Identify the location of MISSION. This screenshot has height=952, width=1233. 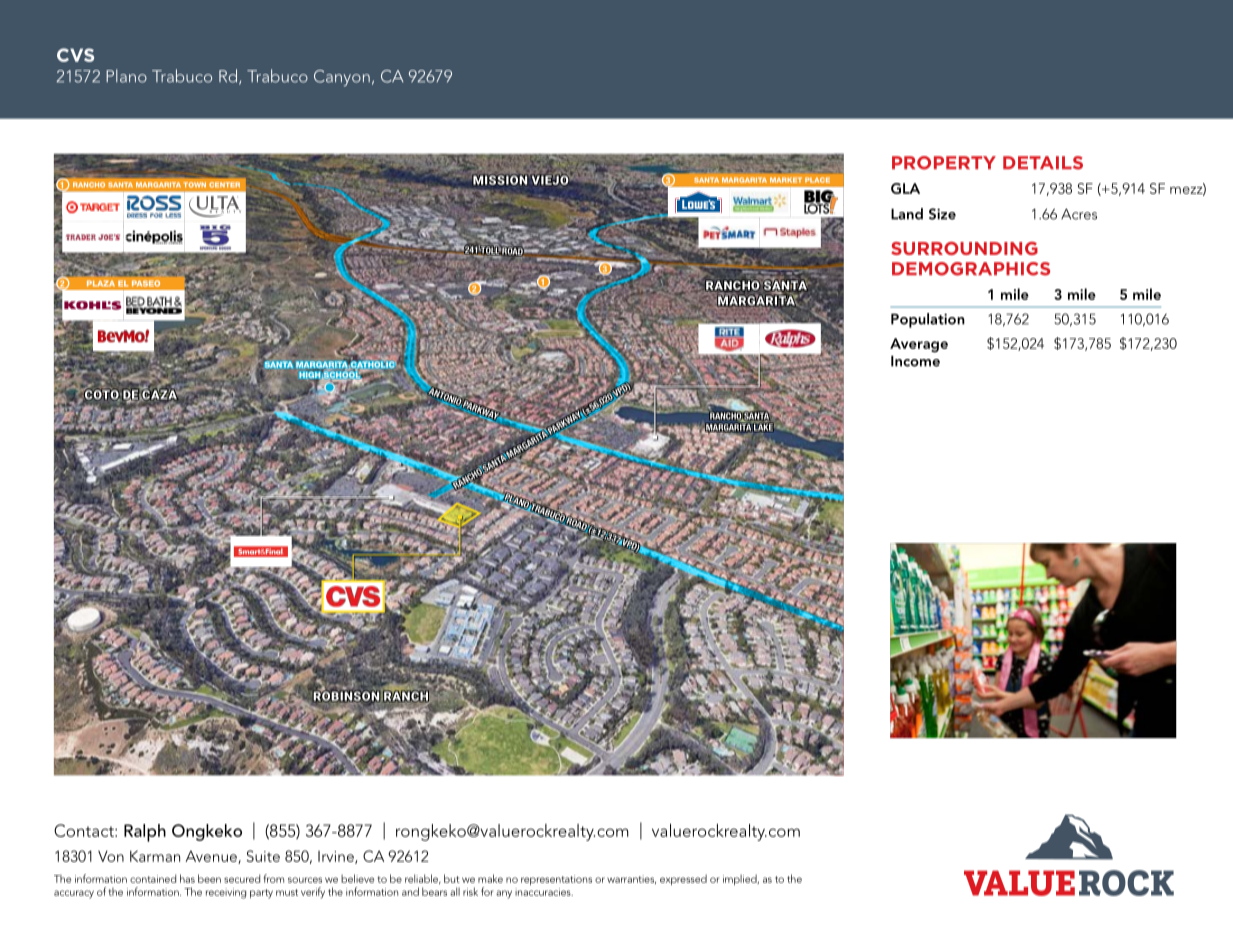
(501, 179).
